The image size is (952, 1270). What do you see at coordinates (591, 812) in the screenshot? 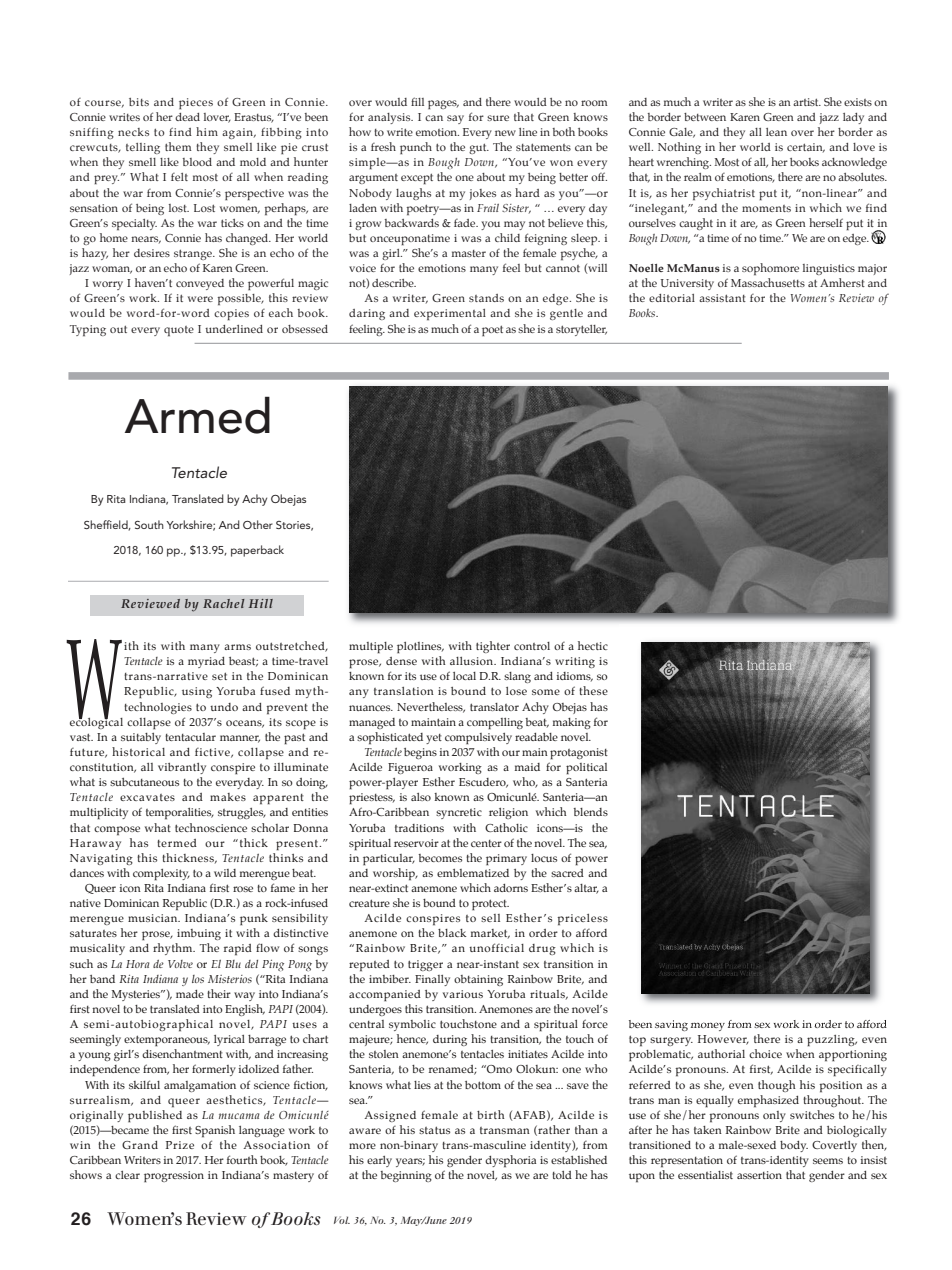
I see `blends` at bounding box center [591, 812].
